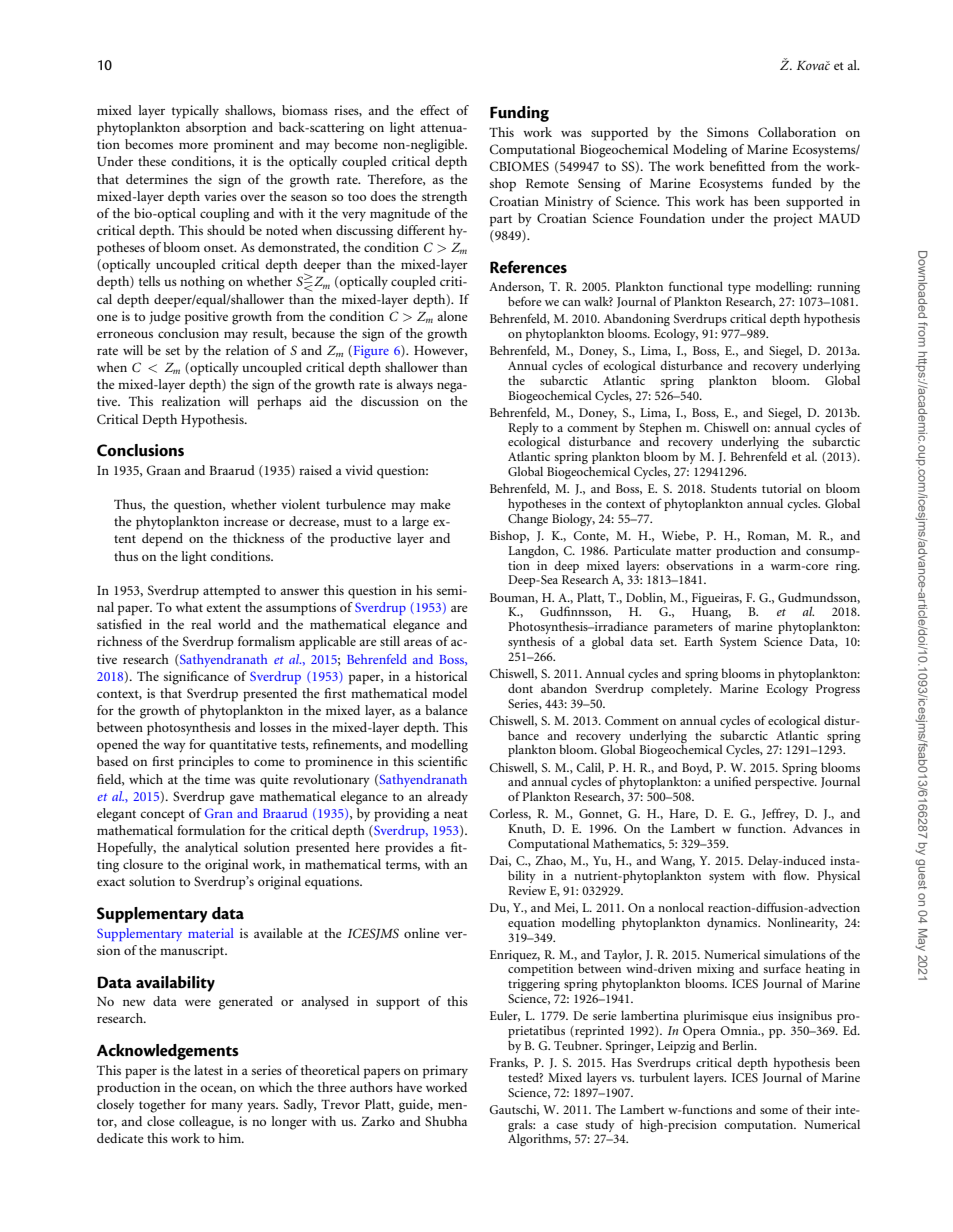  What do you see at coordinates (246, 521) in the screenshot?
I see `increase` at bounding box center [246, 521].
